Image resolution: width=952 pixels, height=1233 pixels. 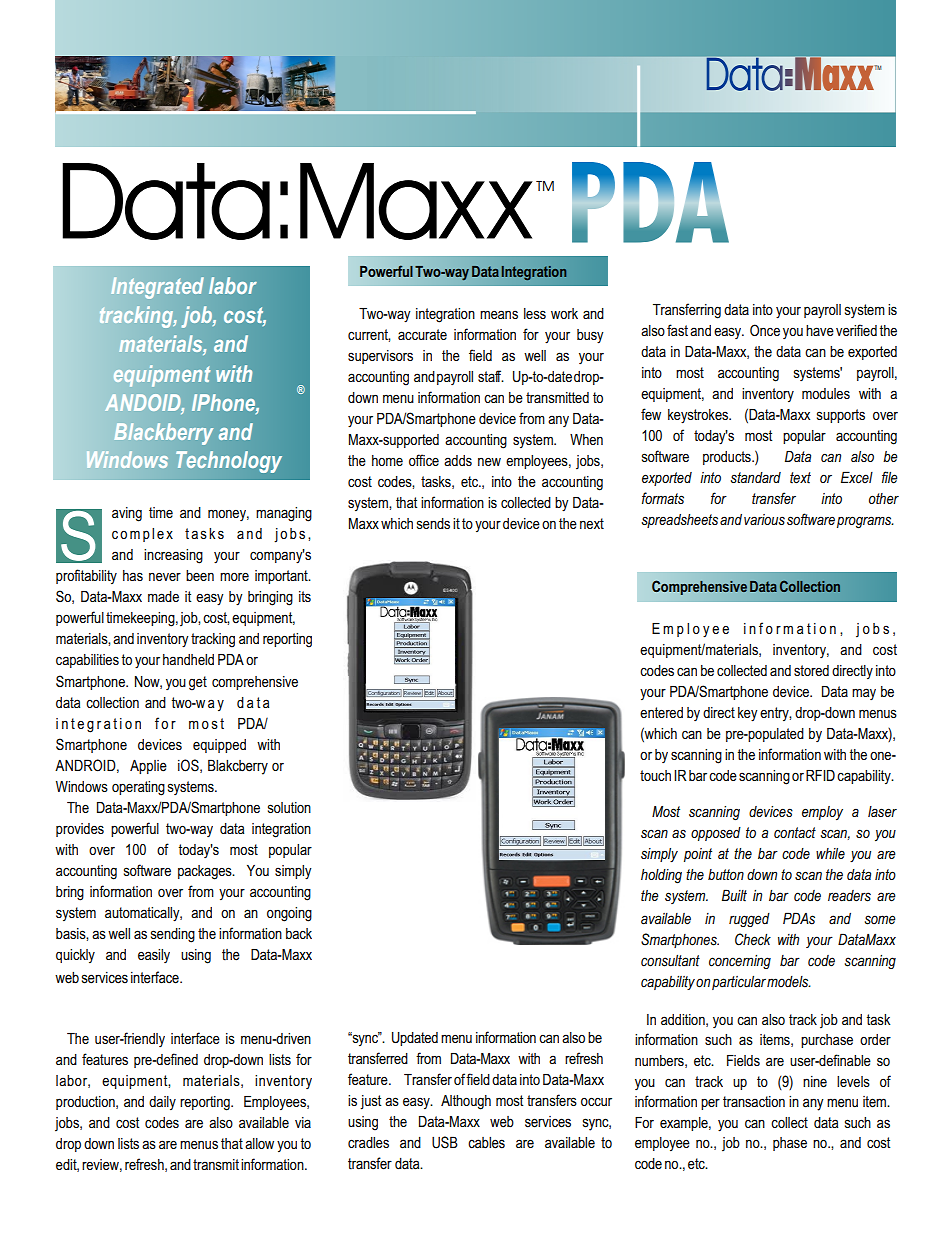 What do you see at coordinates (299, 933) in the screenshot?
I see `back` at bounding box center [299, 933].
